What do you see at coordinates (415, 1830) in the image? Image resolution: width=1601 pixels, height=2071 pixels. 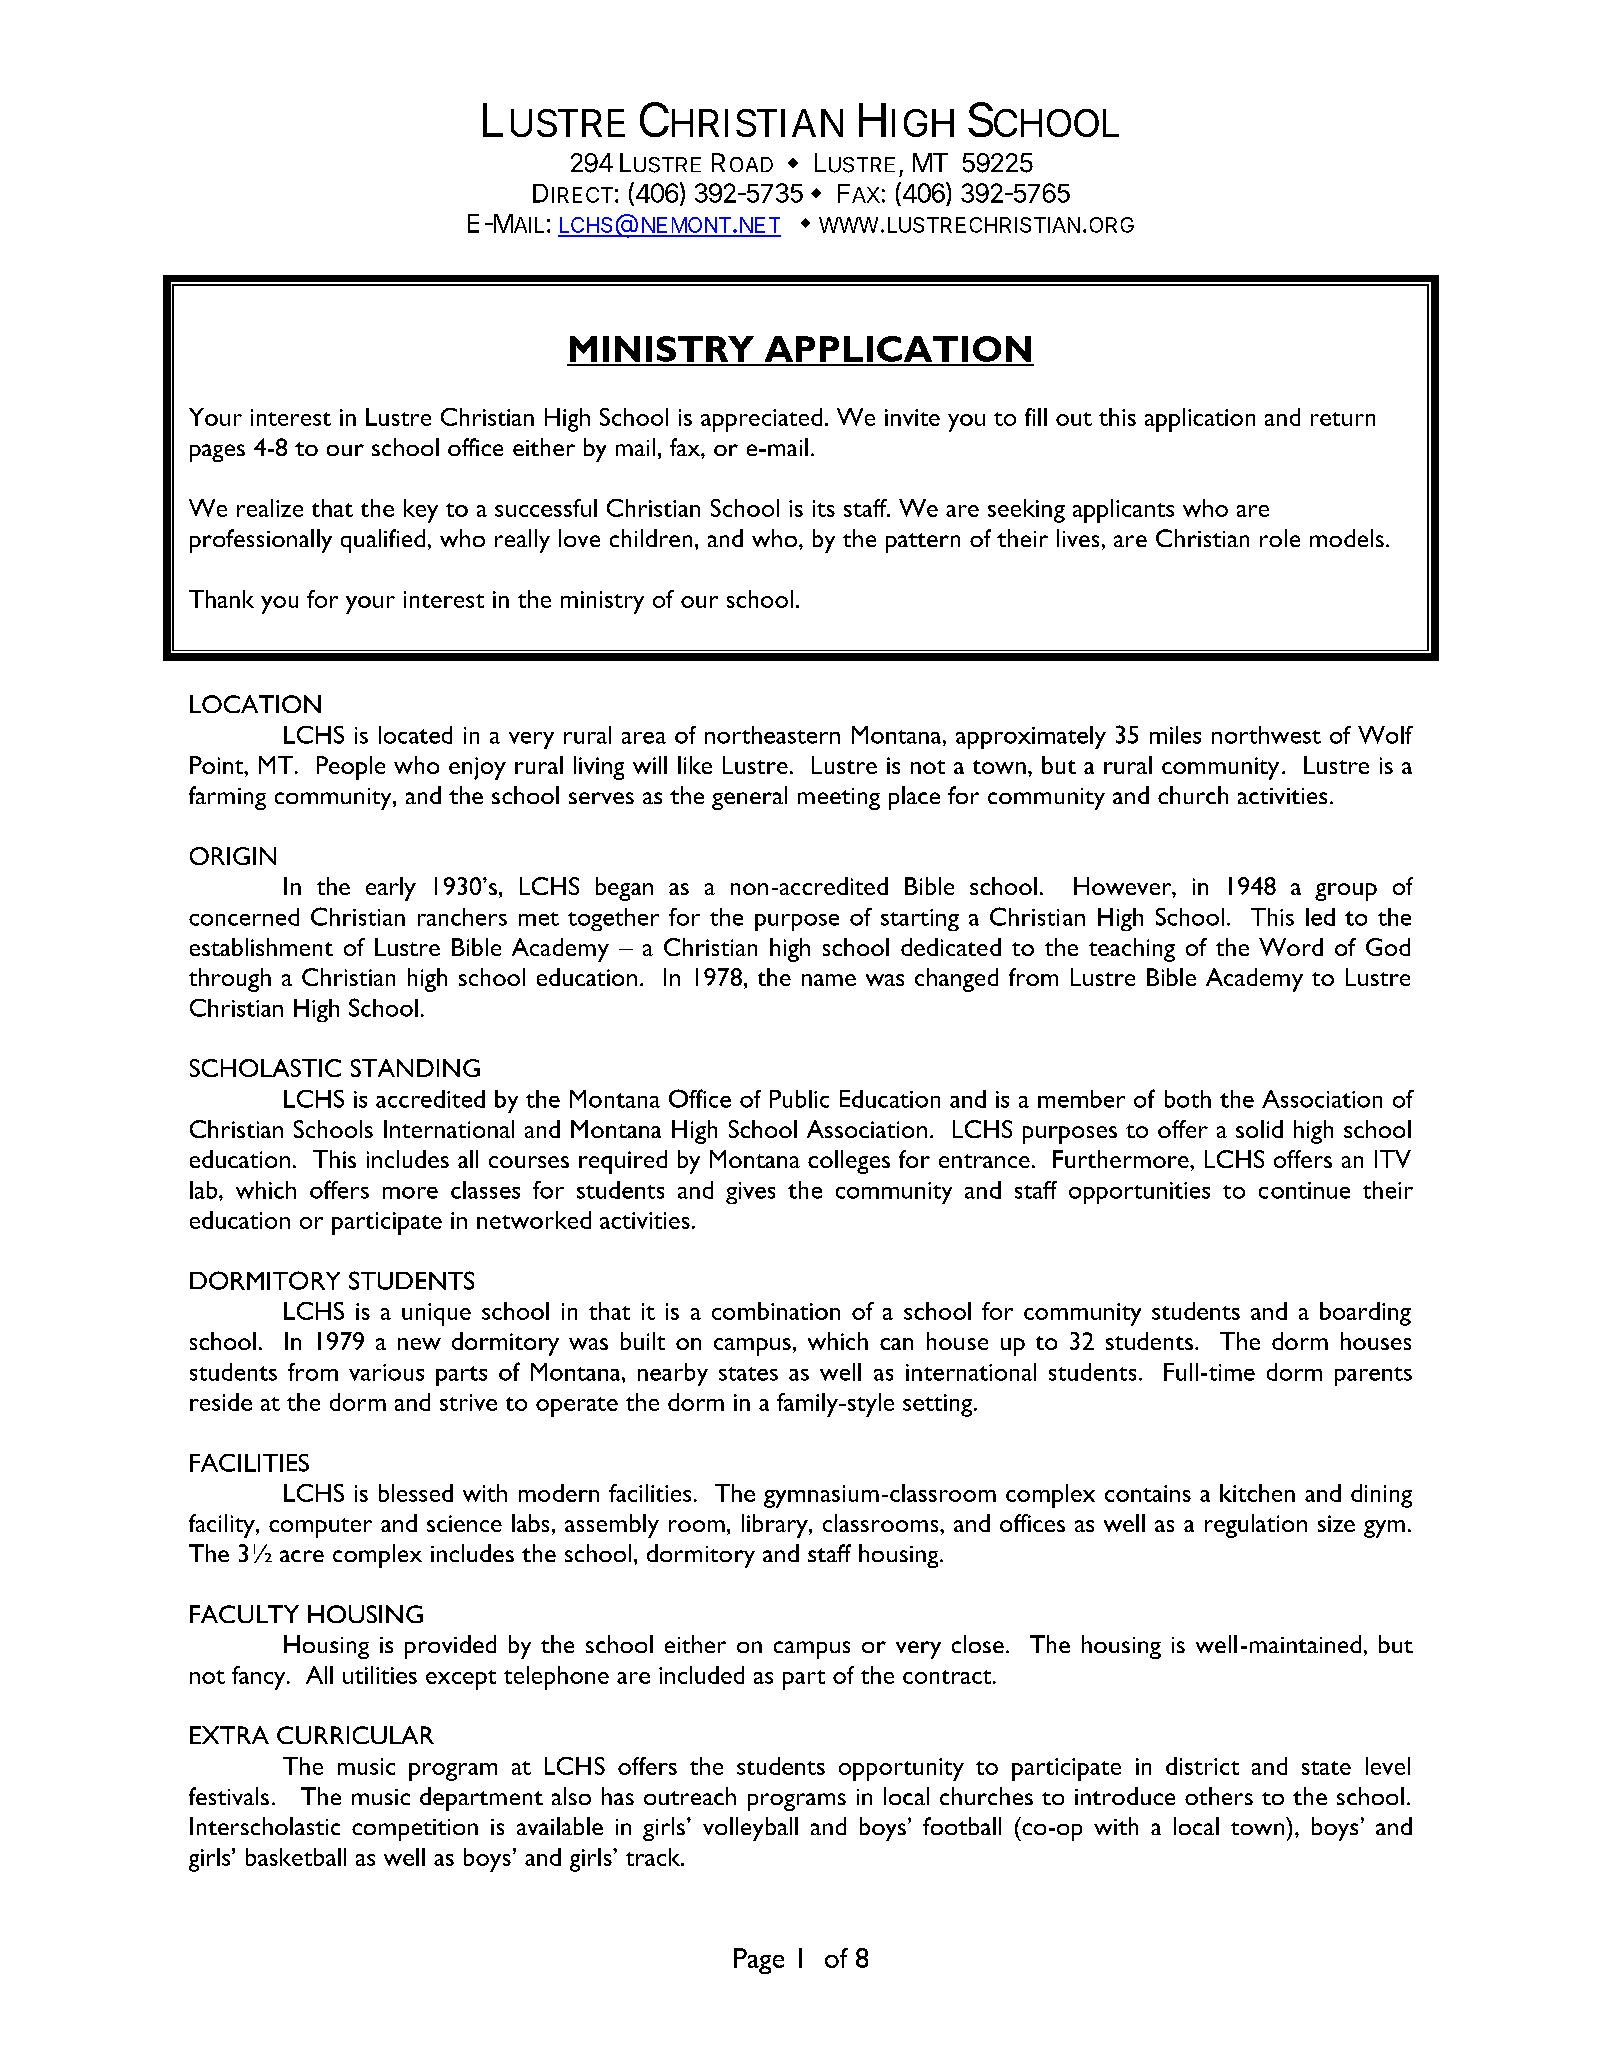 I see `competition` at bounding box center [415, 1830].
